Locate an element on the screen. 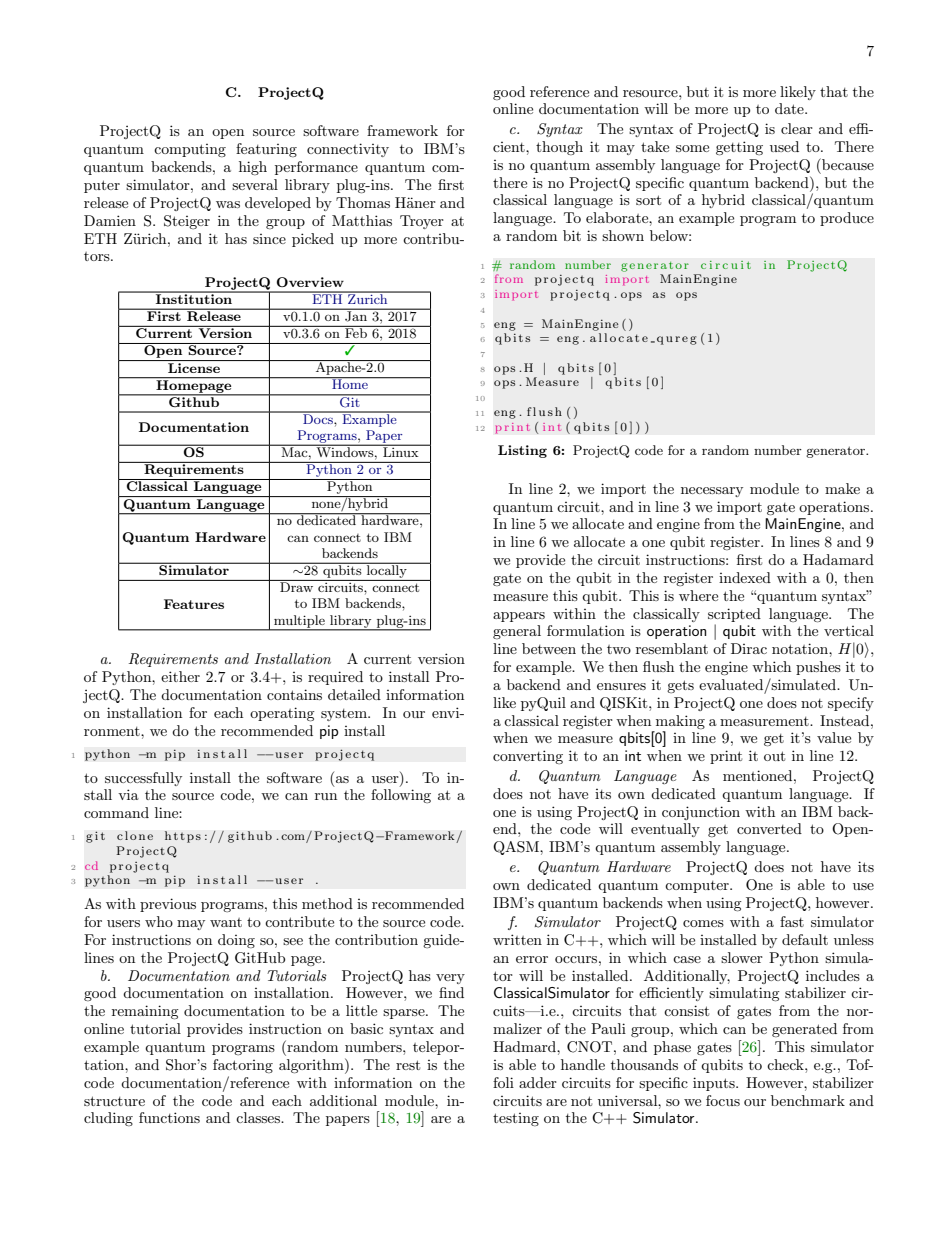 This screenshot has width=952, height=1233. Features is located at coordinates (194, 604).
